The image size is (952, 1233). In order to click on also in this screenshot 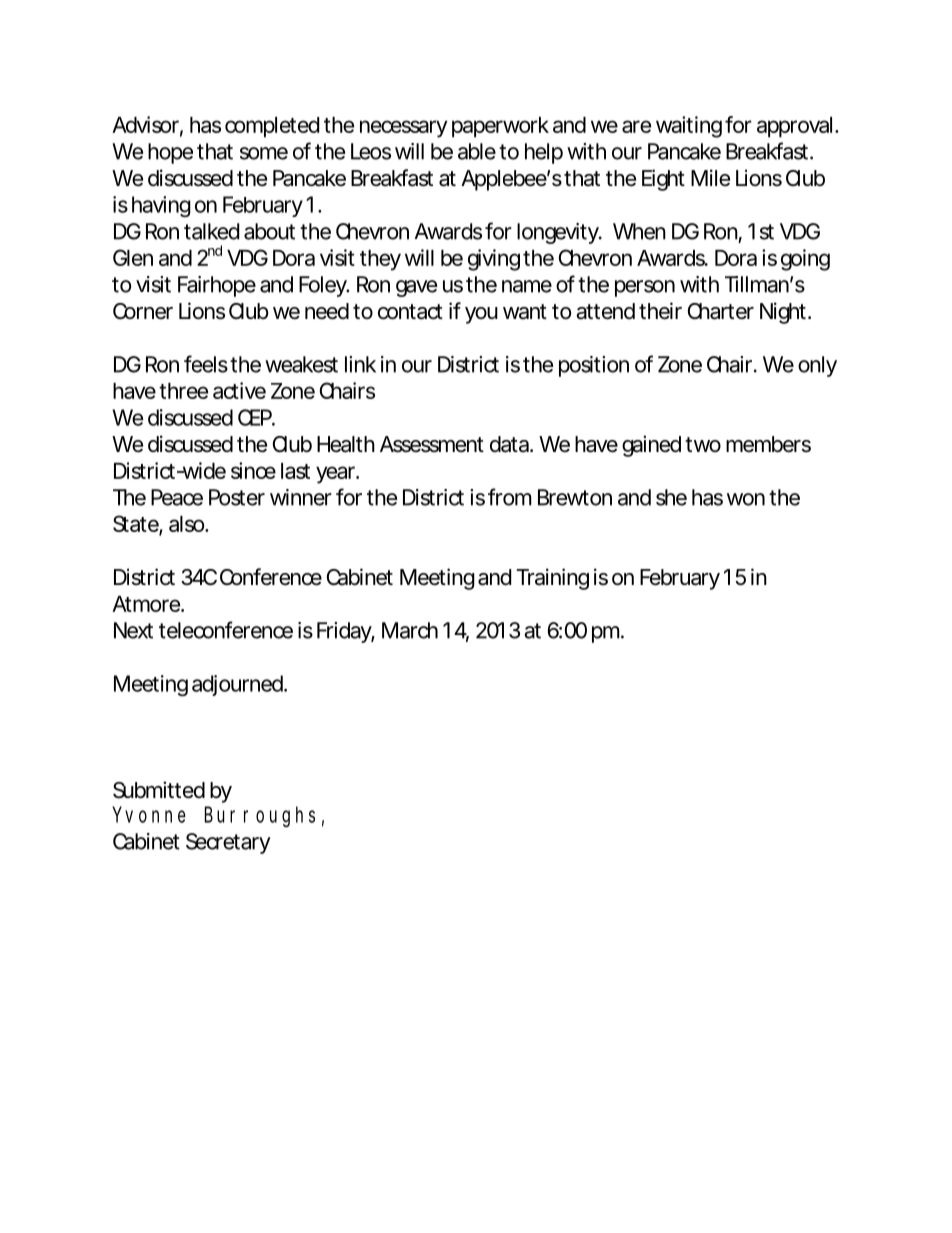, I will do `click(186, 524)`.
